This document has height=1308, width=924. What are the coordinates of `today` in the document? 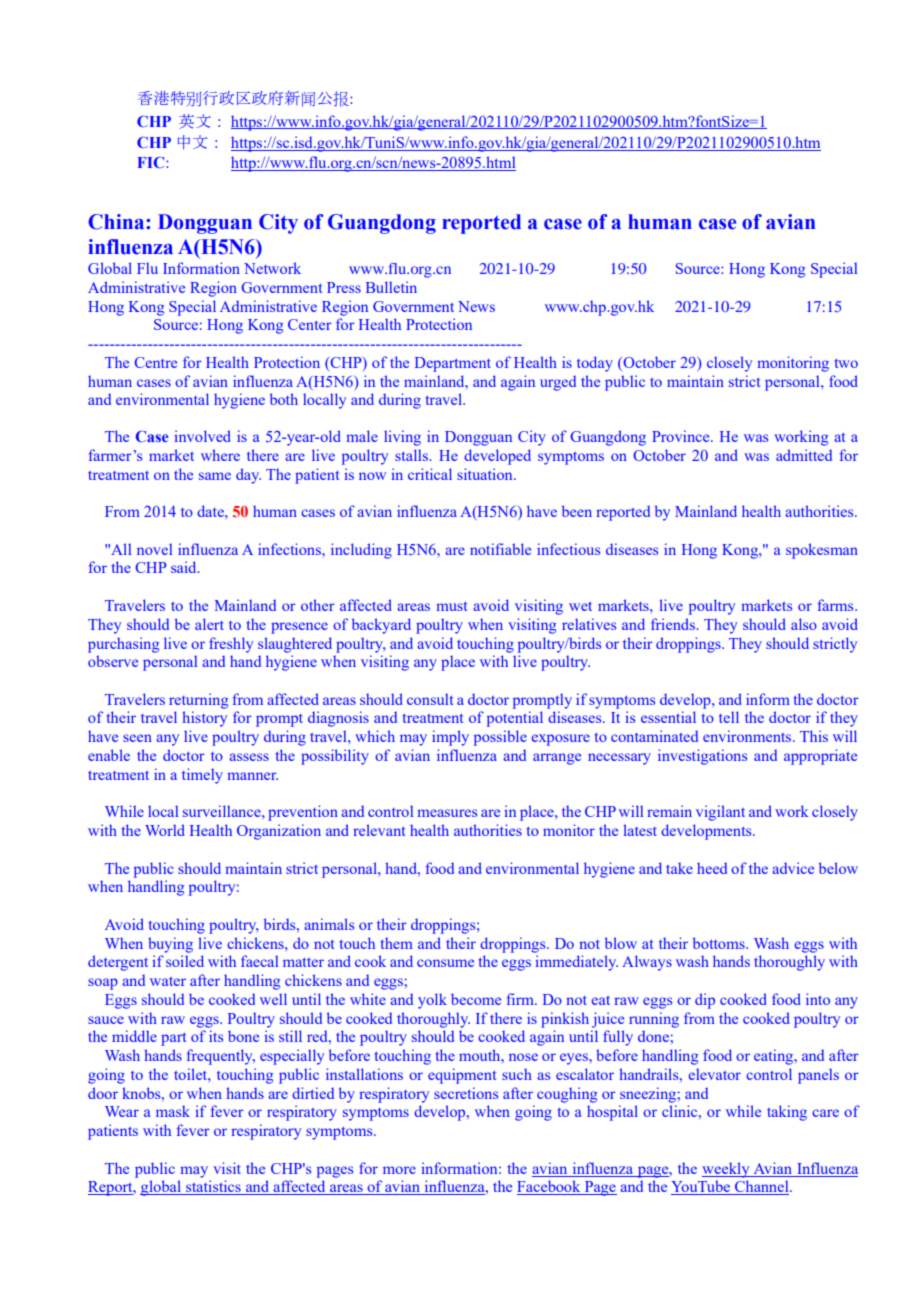 It's located at (595, 364).
